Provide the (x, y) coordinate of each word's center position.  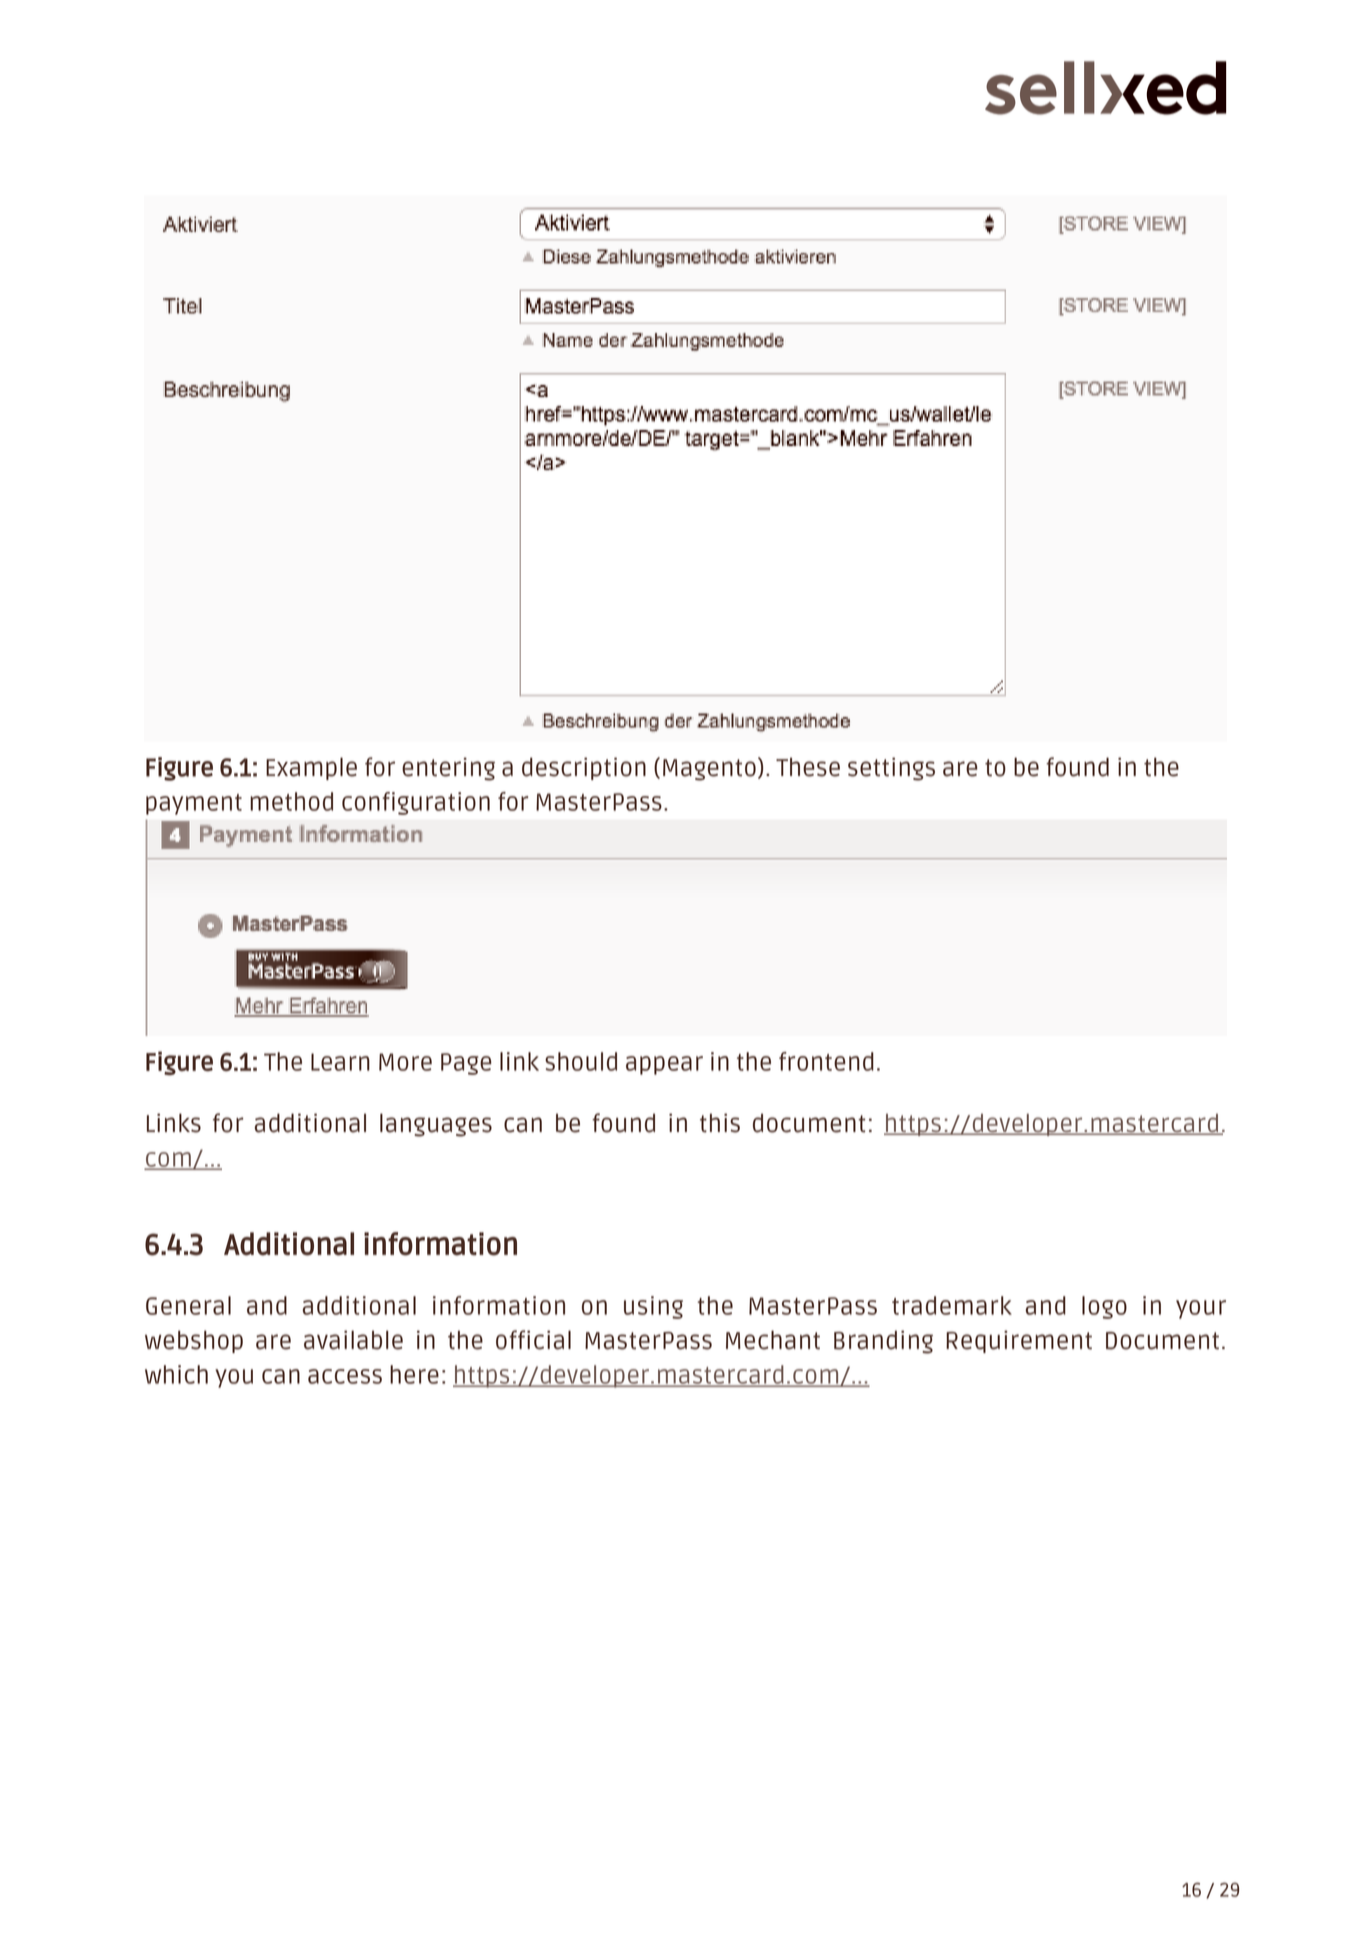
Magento (709, 770)
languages (436, 1125)
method (291, 801)
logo (1104, 1307)
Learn (340, 1062)
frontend (826, 1061)
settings (891, 769)
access (345, 1376)
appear (664, 1065)
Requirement (1019, 1341)
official (533, 1340)
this (720, 1123)
